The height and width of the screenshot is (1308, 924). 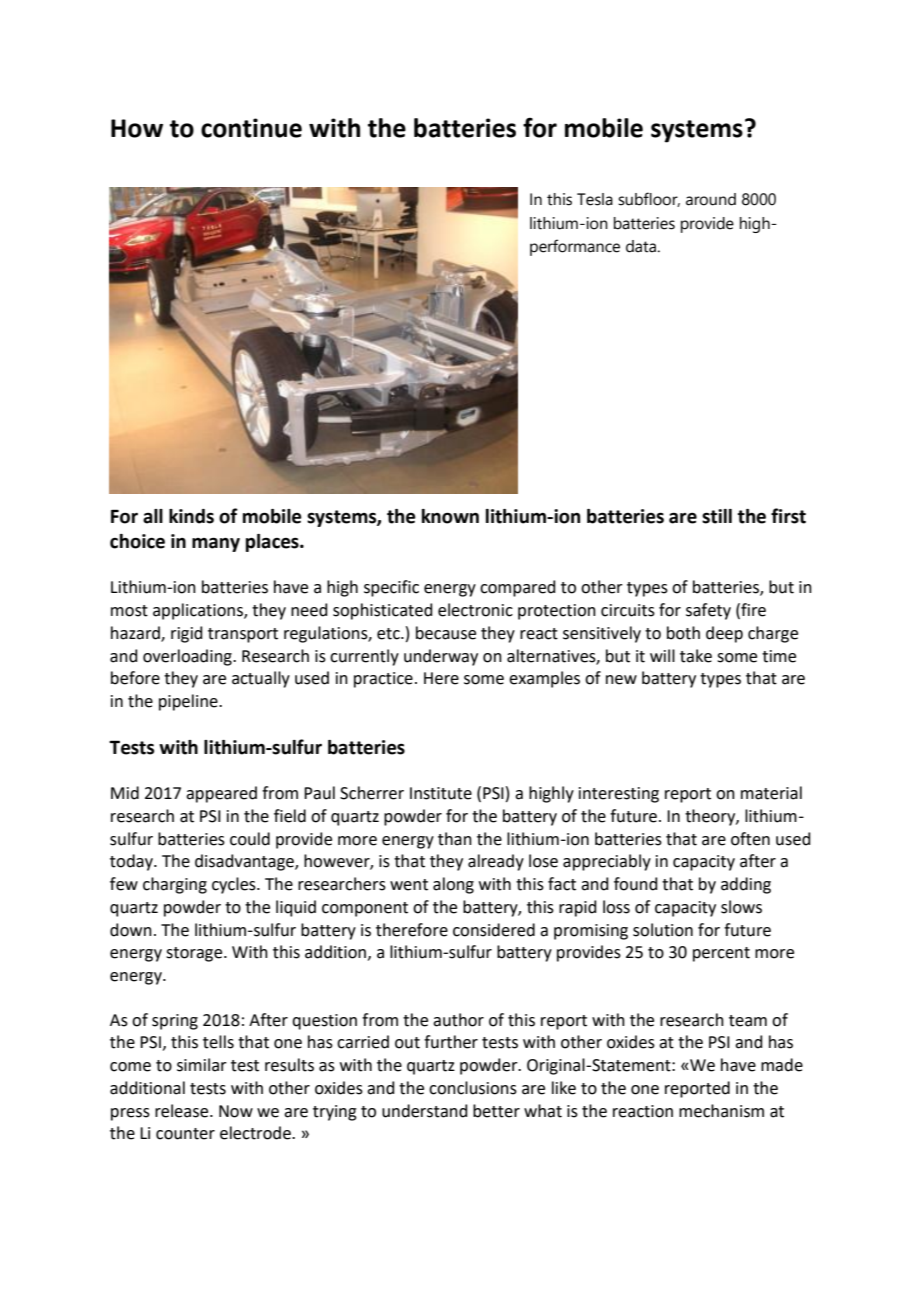 What do you see at coordinates (724, 634) in the screenshot?
I see `deep` at bounding box center [724, 634].
